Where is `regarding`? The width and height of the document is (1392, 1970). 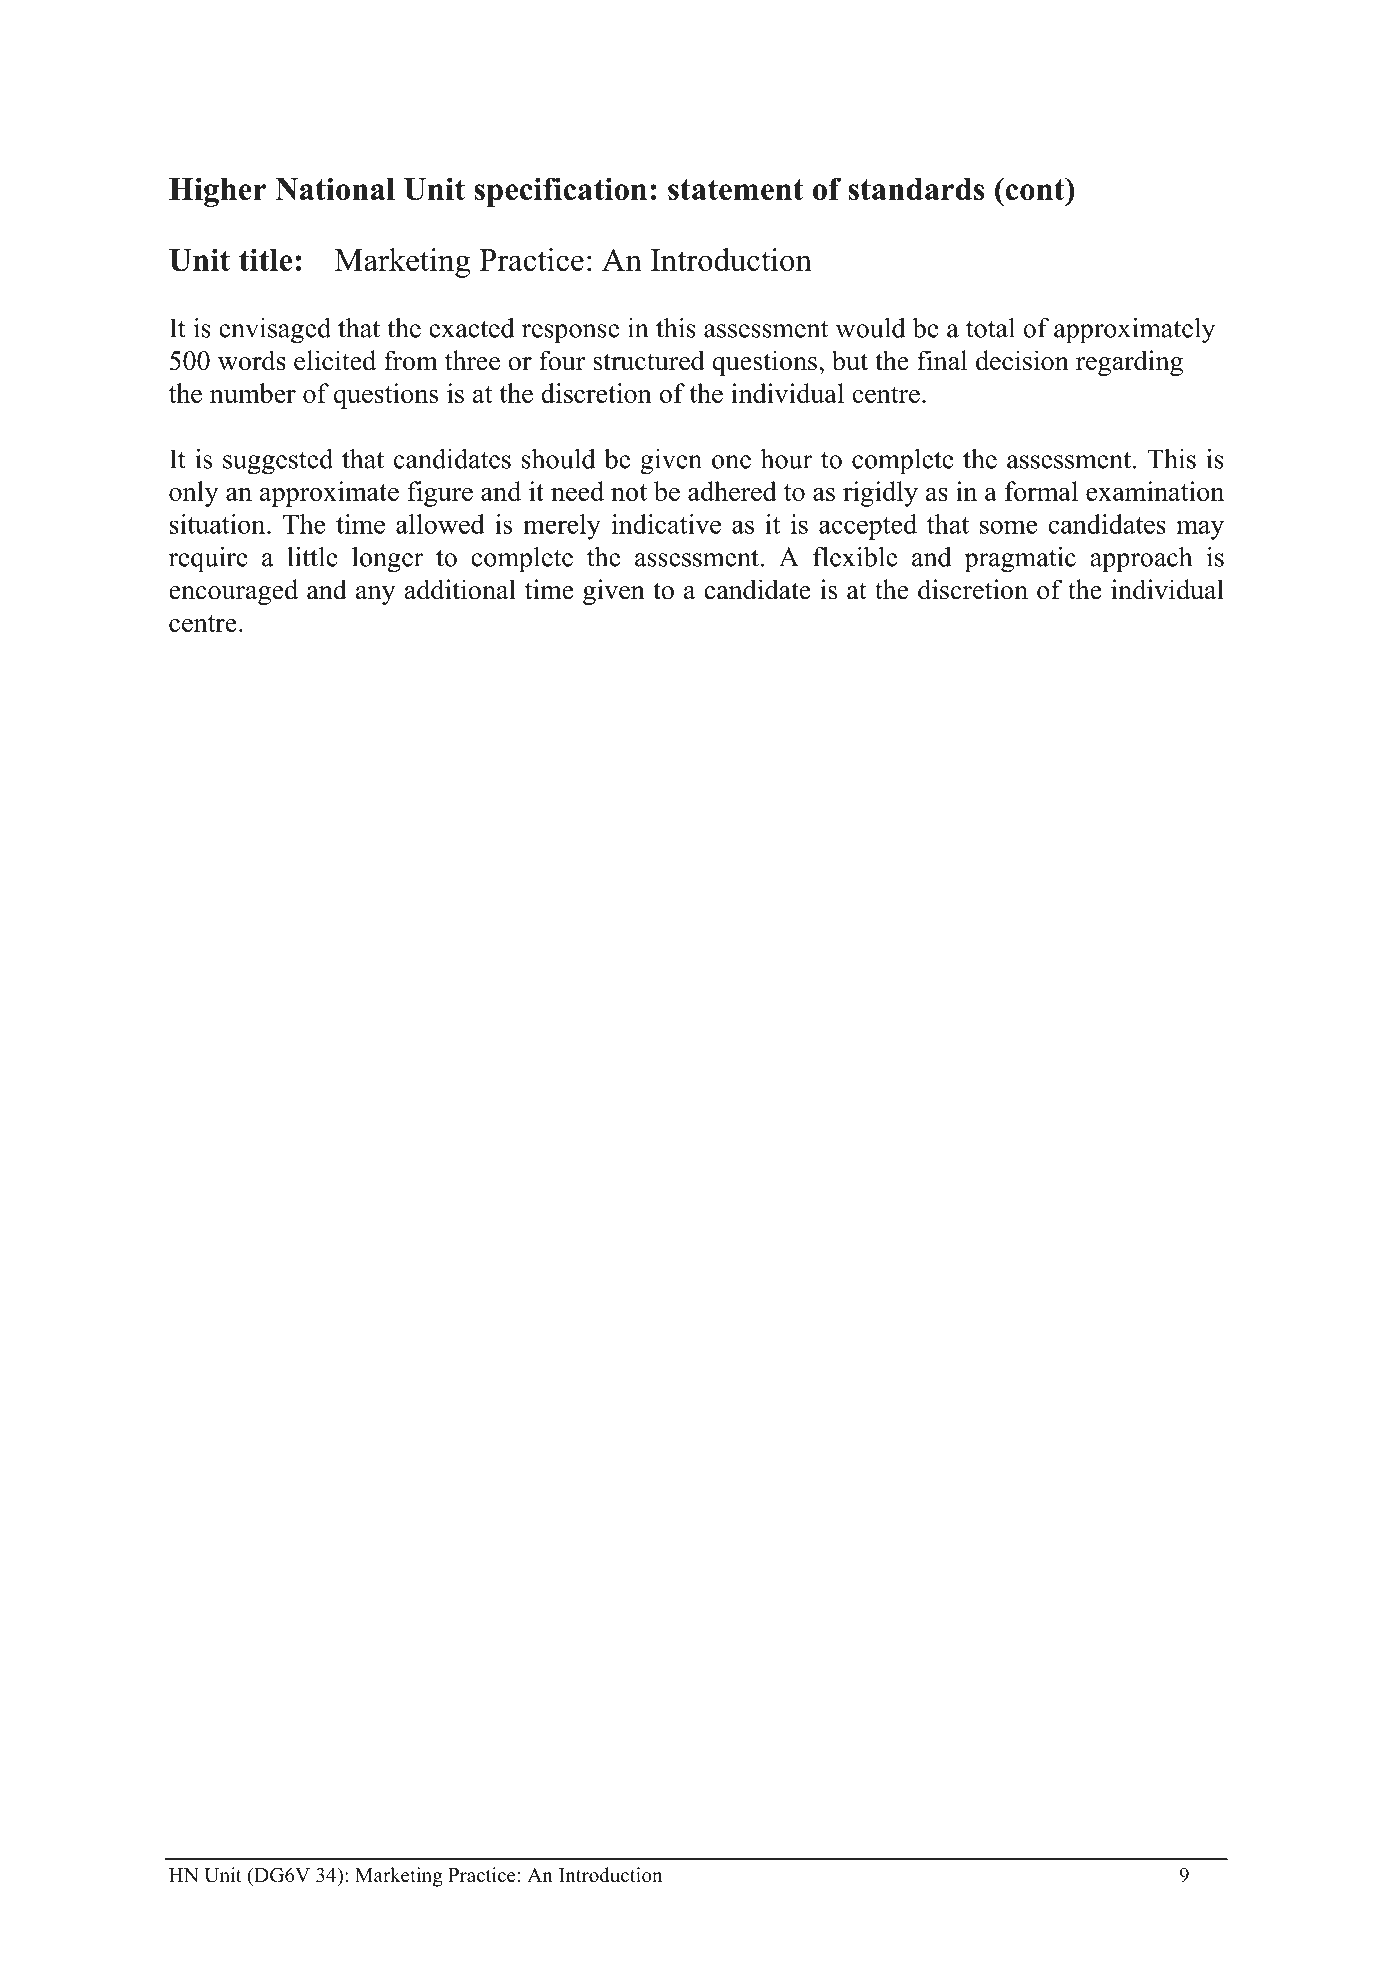
regarding is located at coordinates (1129, 363).
